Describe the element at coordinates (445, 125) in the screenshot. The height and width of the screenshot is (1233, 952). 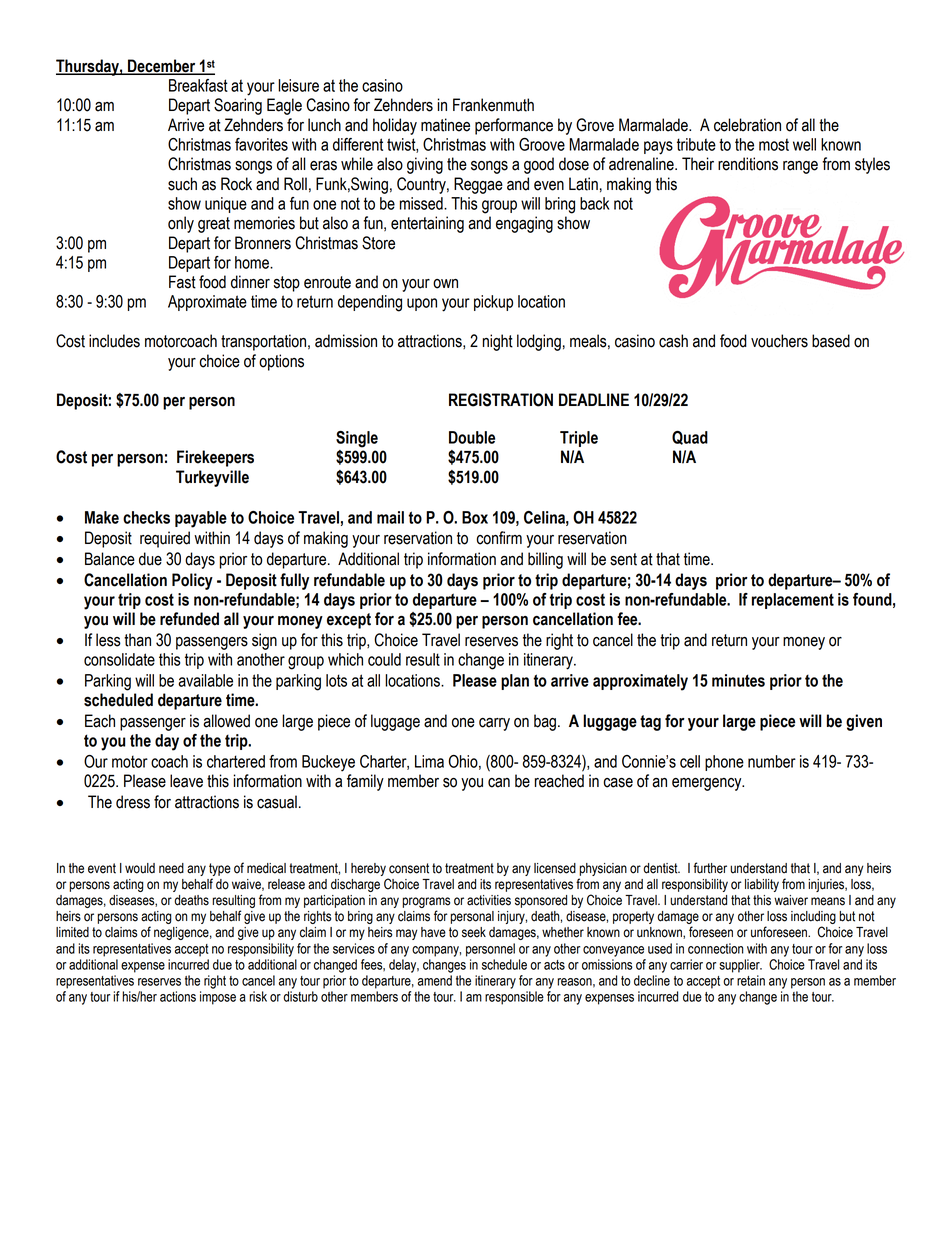
I see `matinee` at that location.
